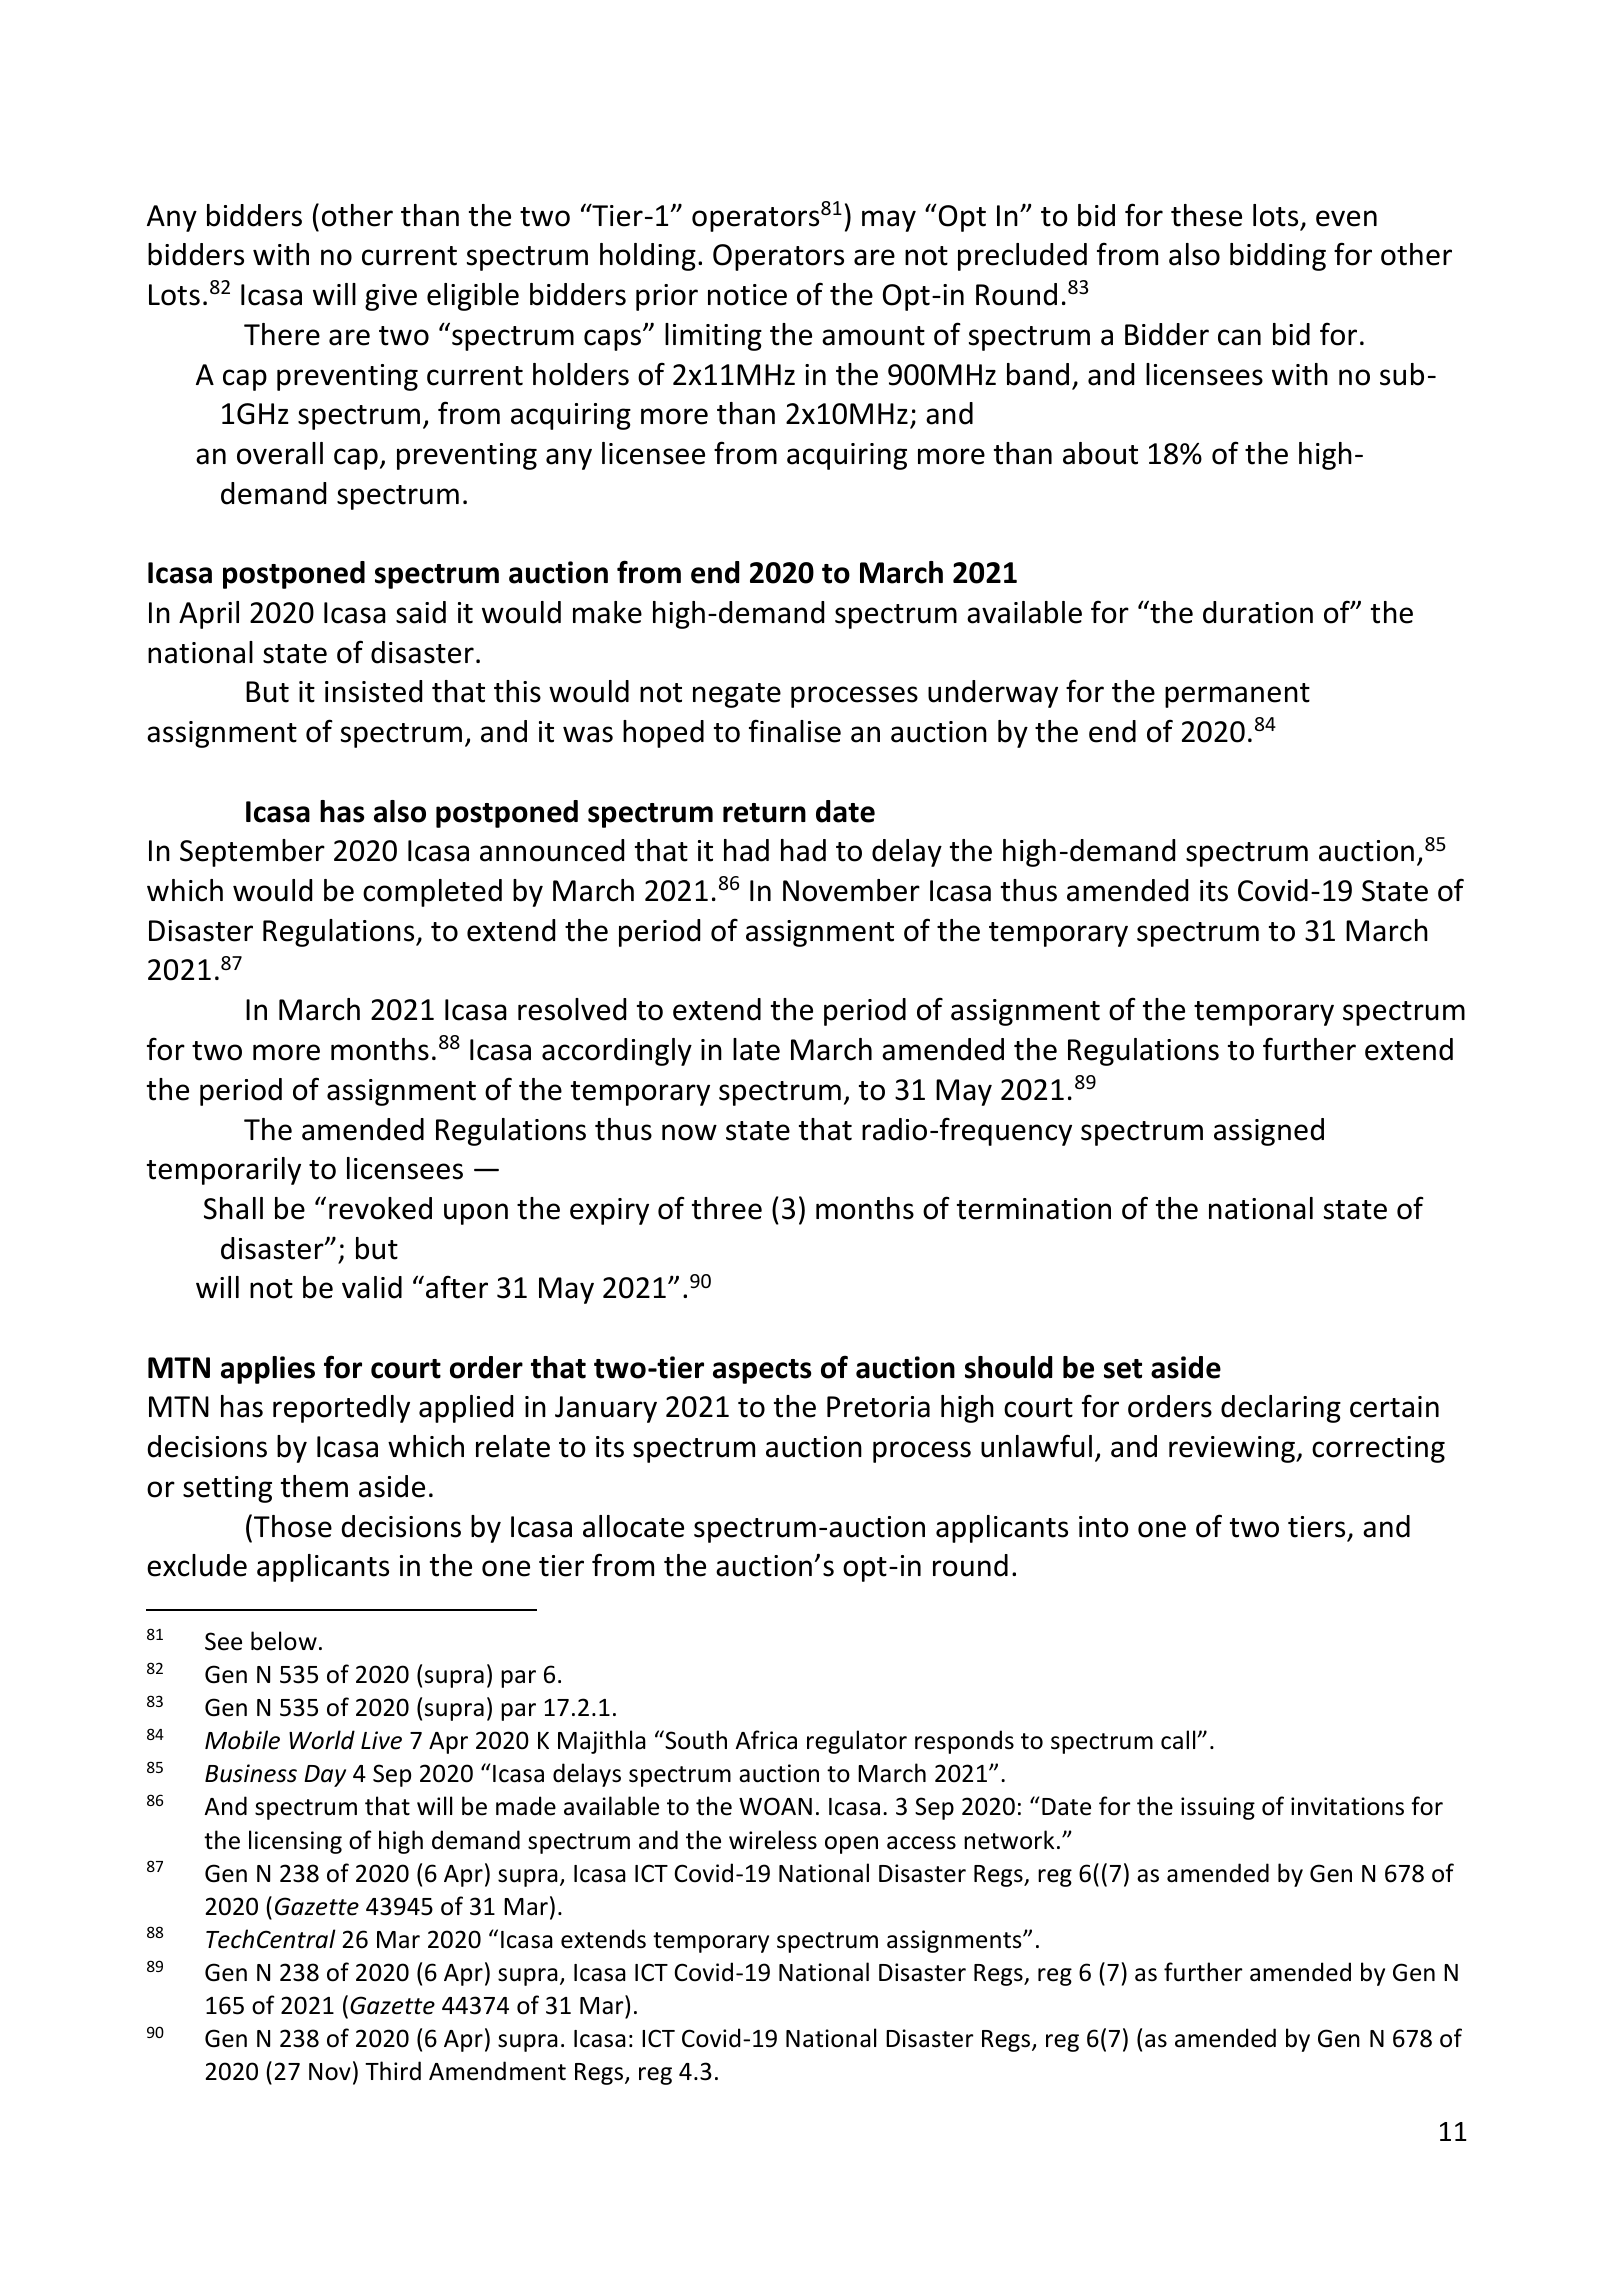 Image resolution: width=1614 pixels, height=2283 pixels. What do you see at coordinates (689, 1132) in the image?
I see `now` at bounding box center [689, 1132].
